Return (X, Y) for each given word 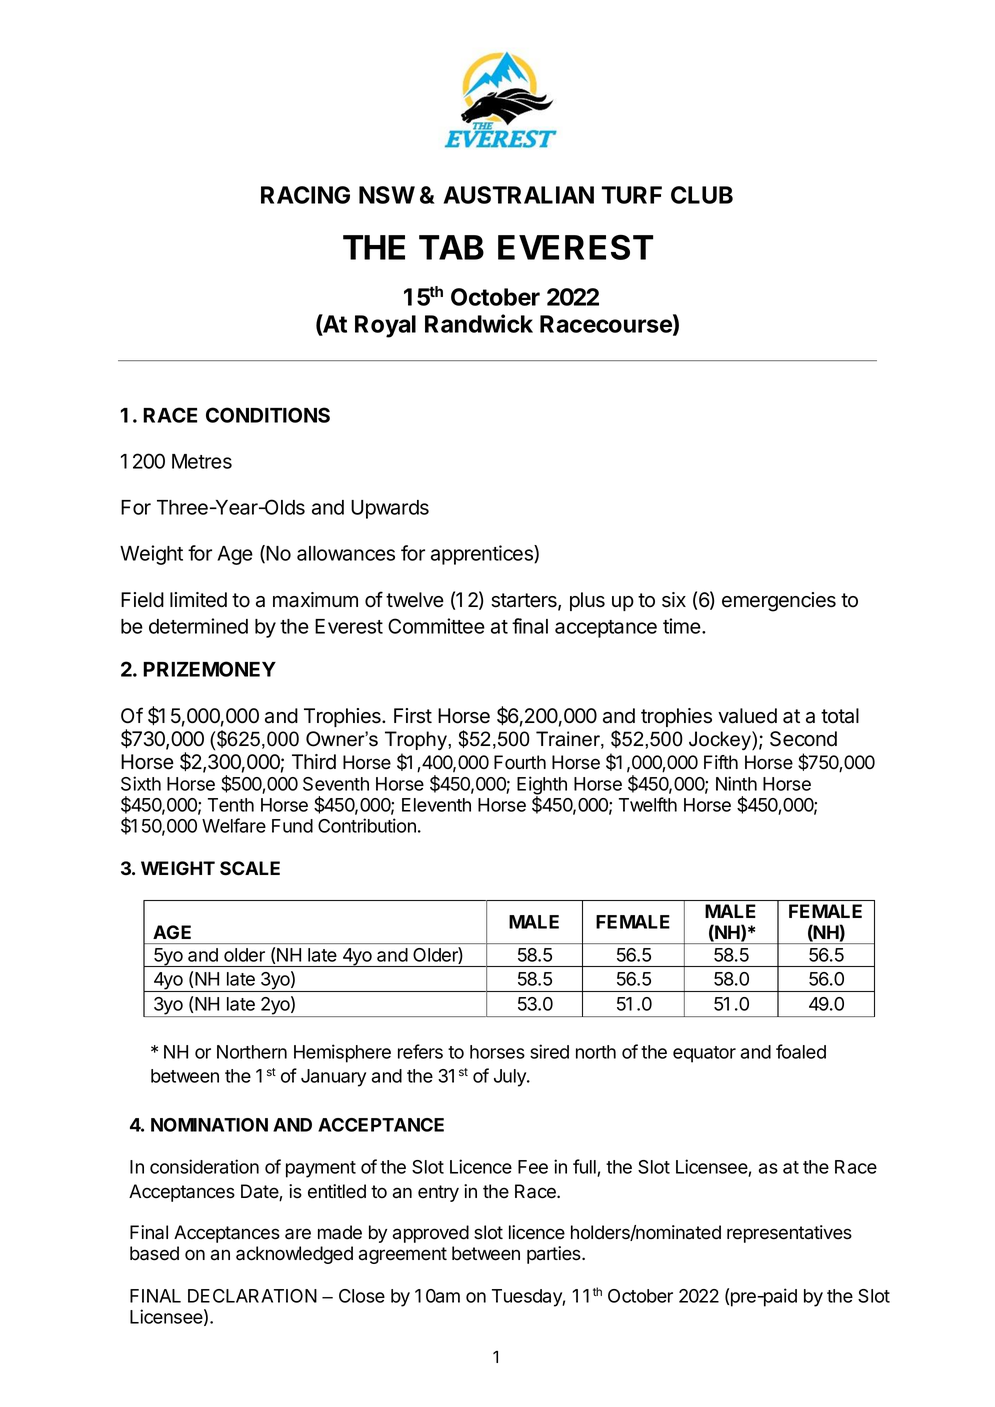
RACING (305, 195)
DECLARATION (252, 1296)
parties (555, 1255)
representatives (789, 1234)
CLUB (702, 195)
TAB (451, 247)
